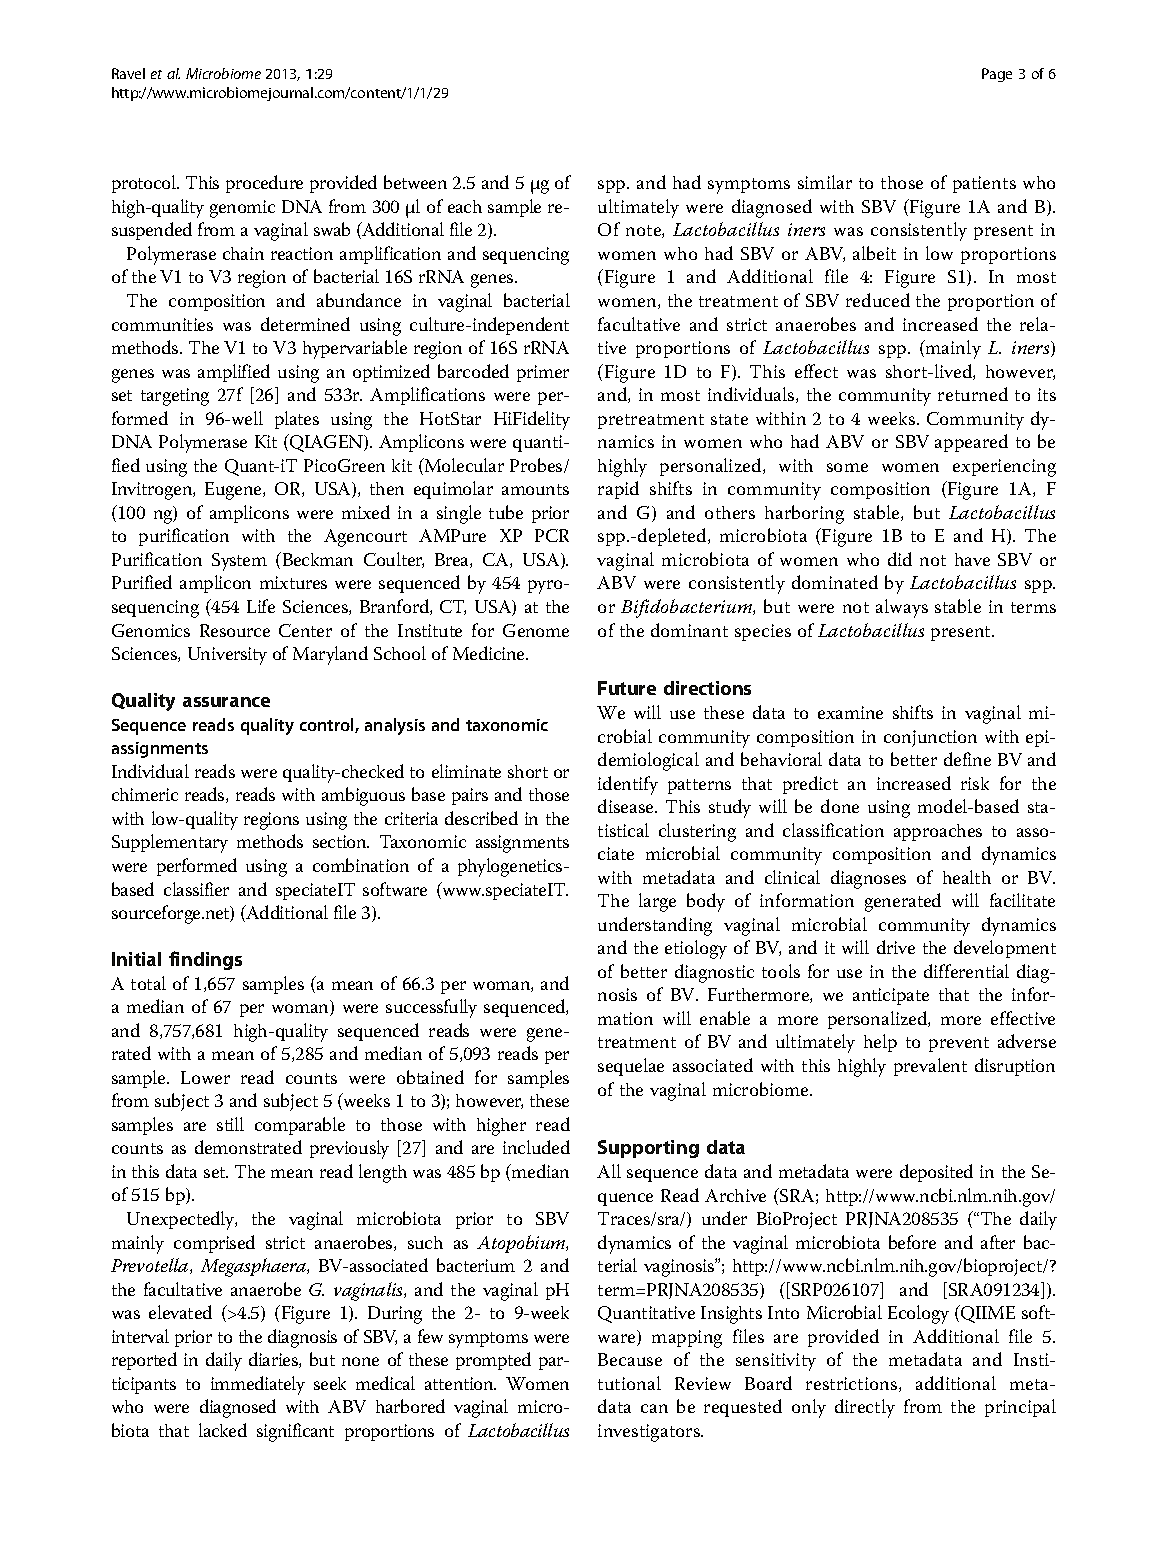  I want to click on always, so click(902, 608).
